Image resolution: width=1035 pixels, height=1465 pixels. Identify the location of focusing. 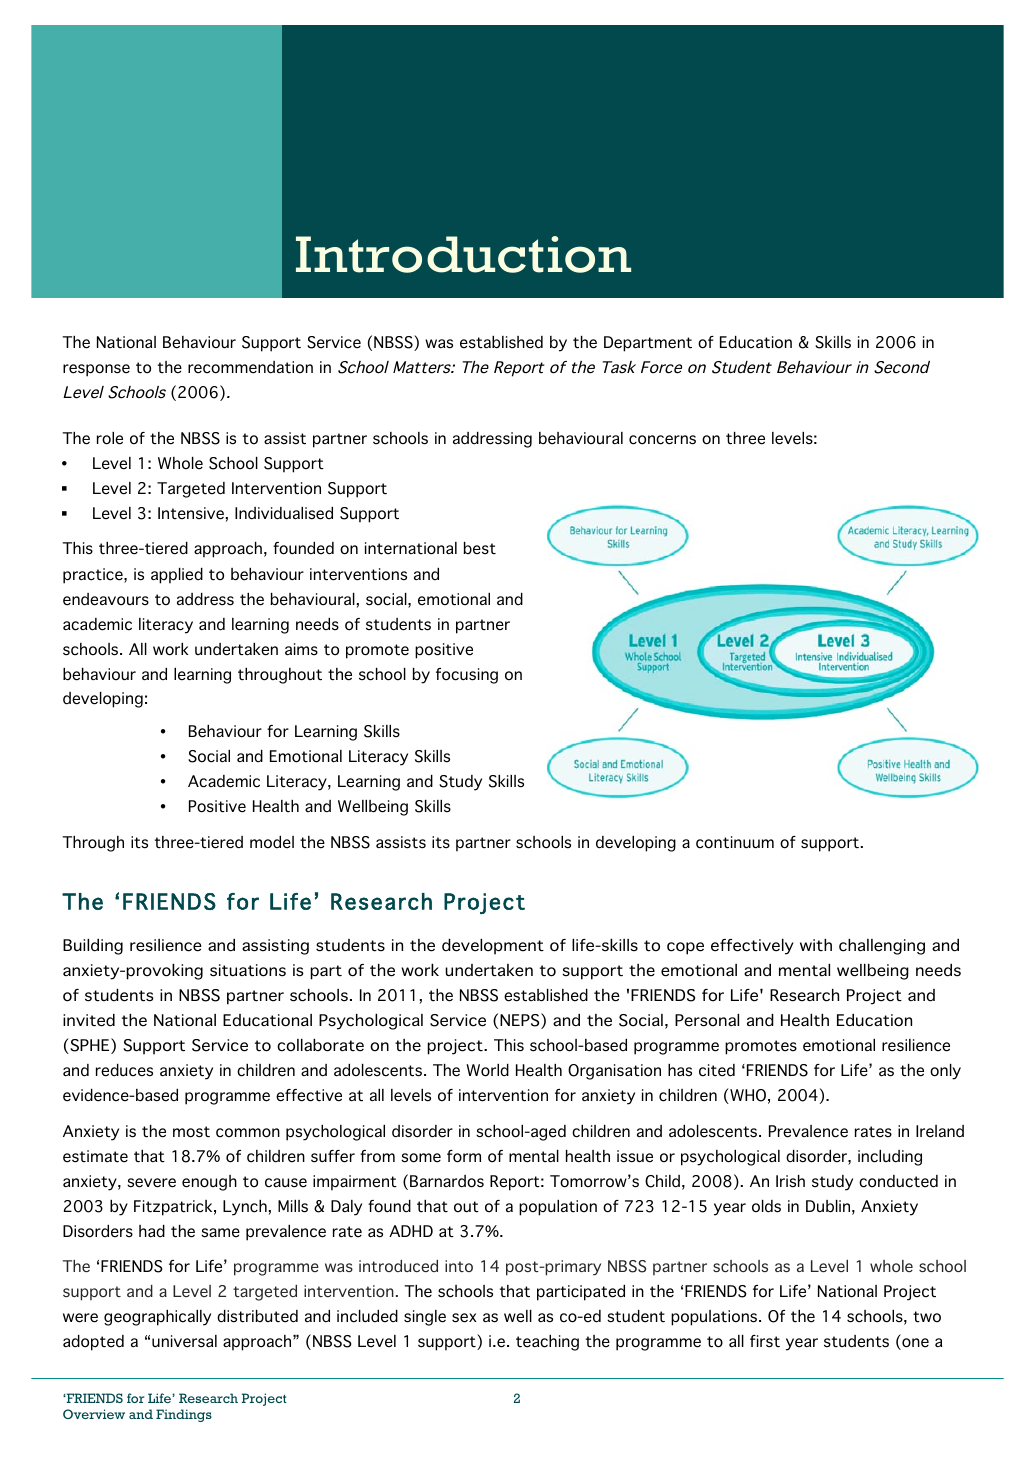
(467, 676).
